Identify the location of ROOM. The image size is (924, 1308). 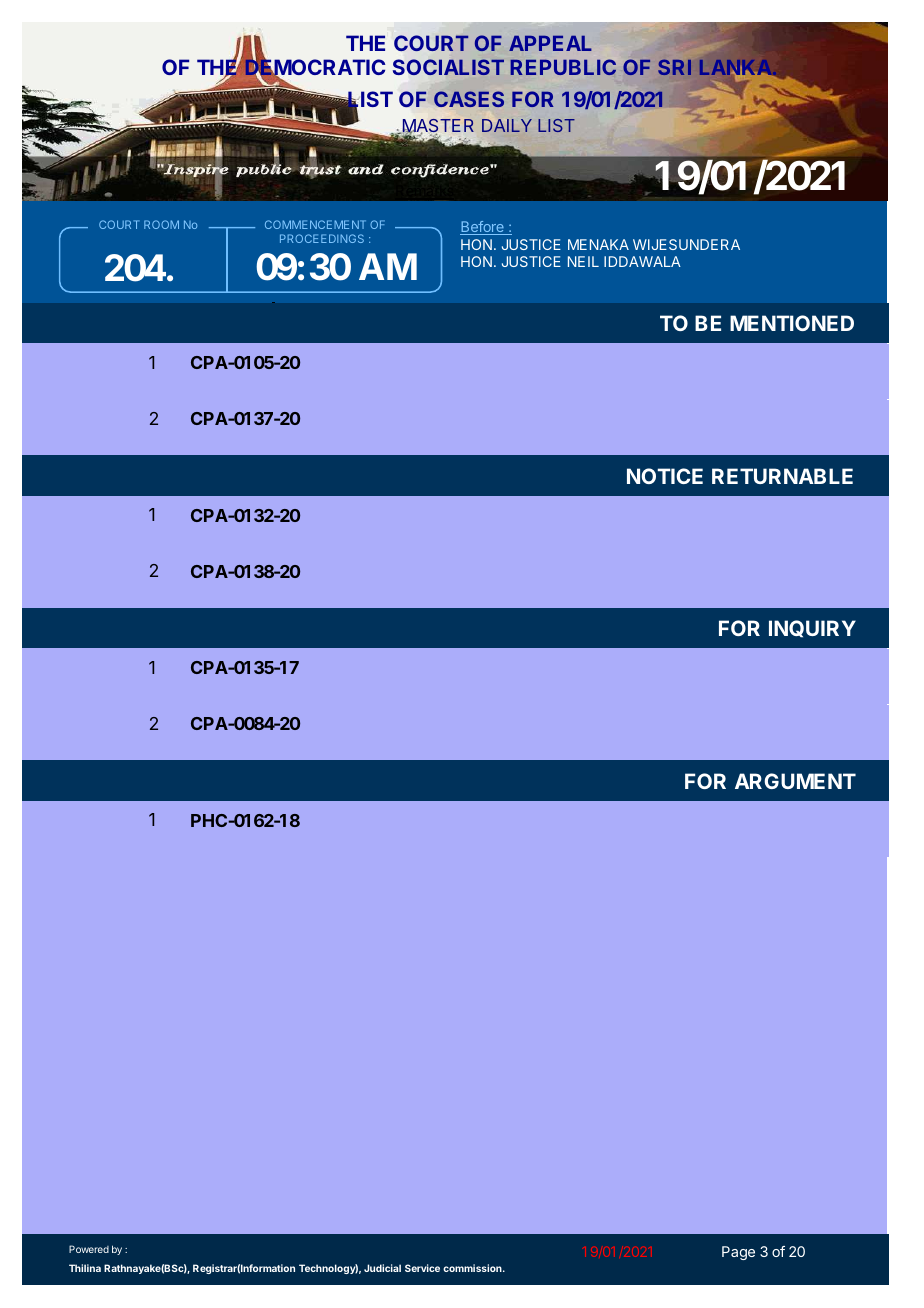
(161, 224).
